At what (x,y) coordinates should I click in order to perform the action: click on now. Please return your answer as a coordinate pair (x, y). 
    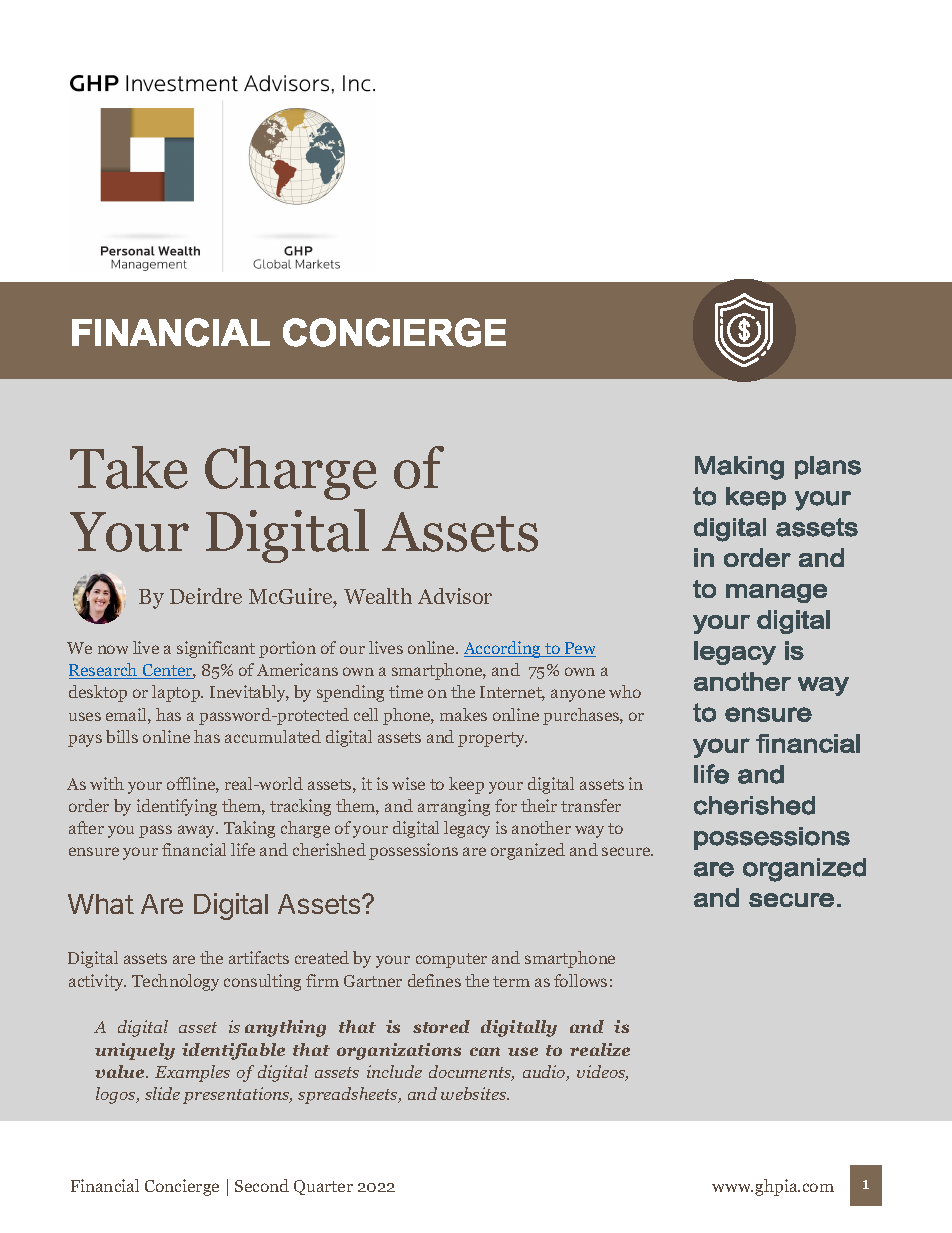
    Looking at the image, I should click on (113, 649).
